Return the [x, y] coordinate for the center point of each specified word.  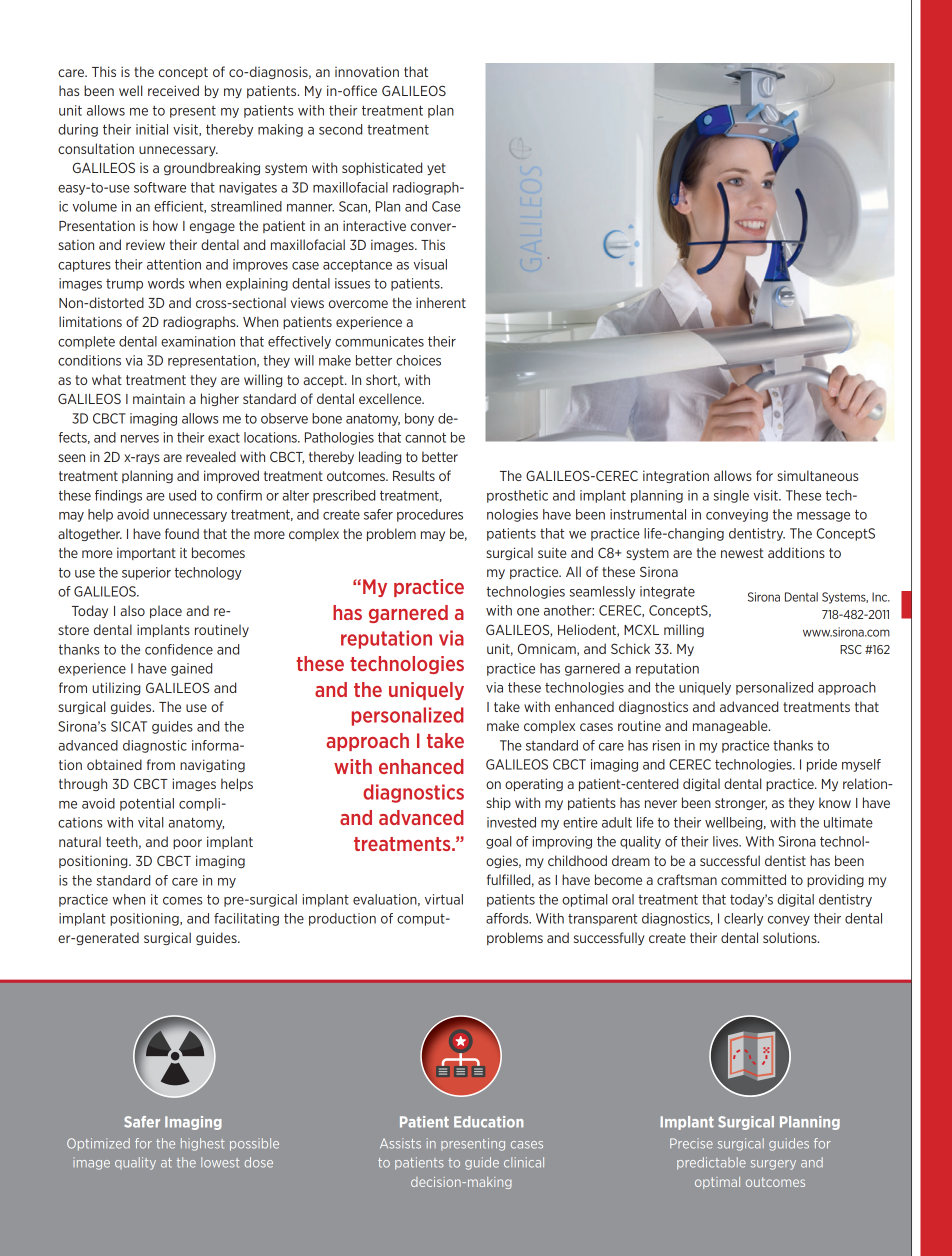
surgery [773, 1165]
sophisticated [382, 168]
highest [203, 1144]
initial [152, 129]
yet [436, 169]
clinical [524, 1162]
